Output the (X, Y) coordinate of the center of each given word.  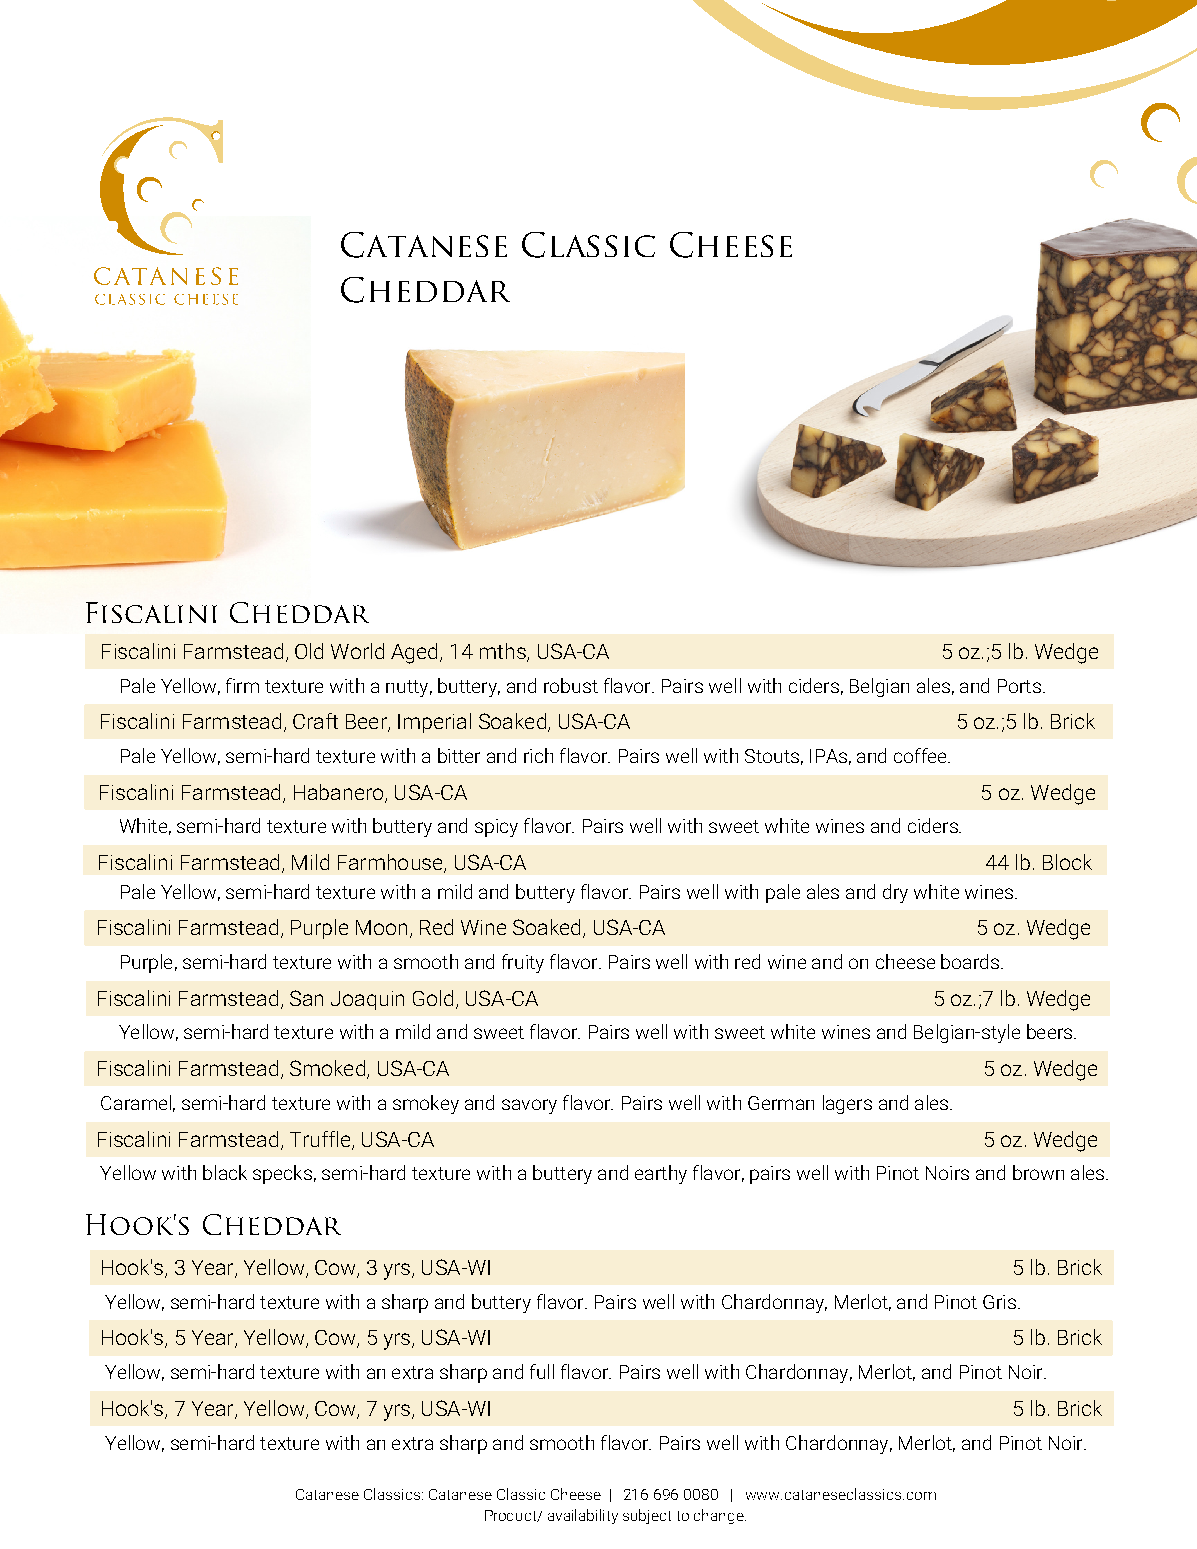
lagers (847, 1104)
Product (512, 1516)
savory (529, 1106)
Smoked (327, 1068)
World (357, 651)
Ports (1019, 686)
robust (571, 685)
